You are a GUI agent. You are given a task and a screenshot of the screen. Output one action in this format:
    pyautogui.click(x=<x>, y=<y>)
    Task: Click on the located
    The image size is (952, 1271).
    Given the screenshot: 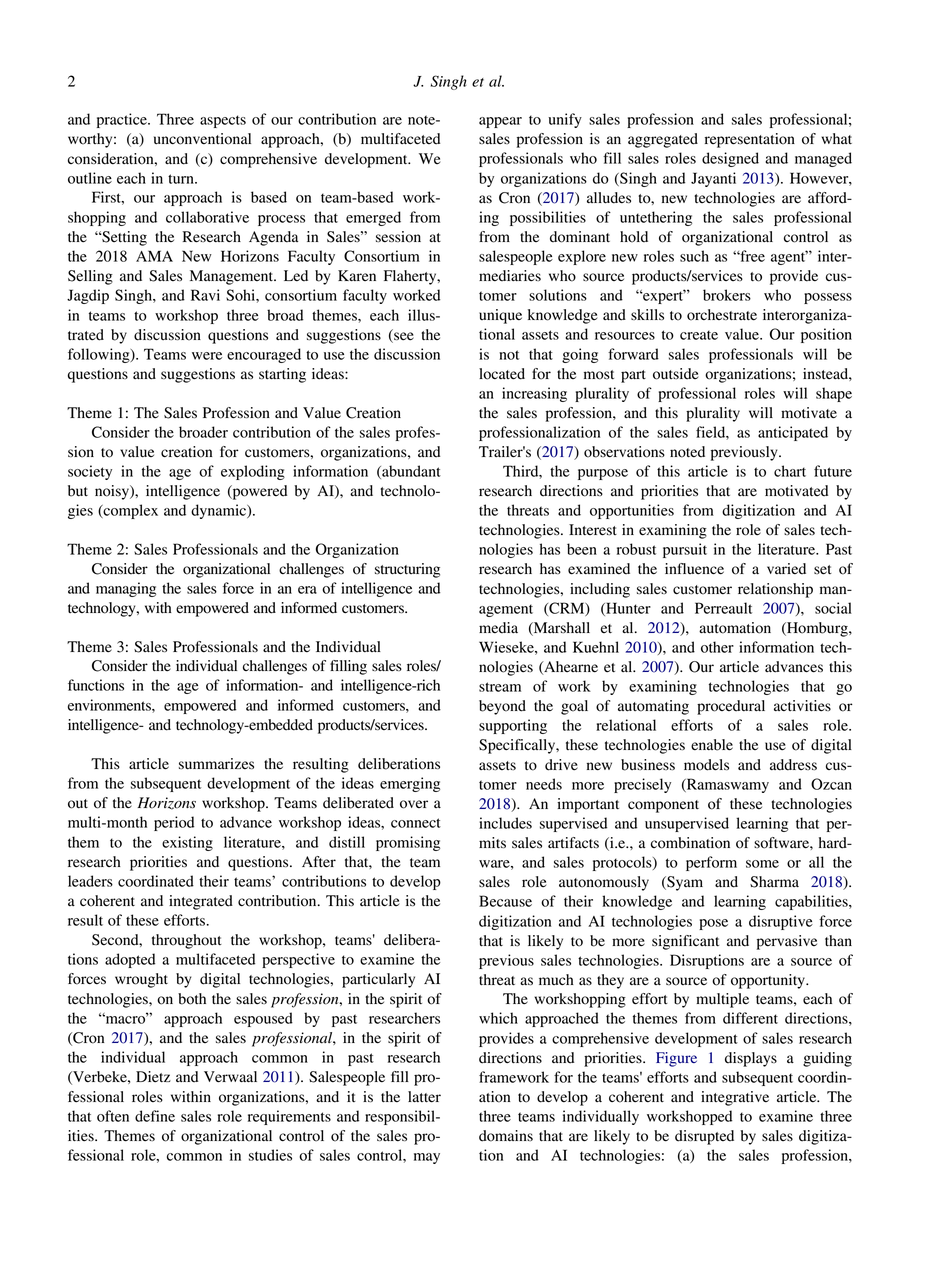 What is the action you would take?
    pyautogui.click(x=502, y=374)
